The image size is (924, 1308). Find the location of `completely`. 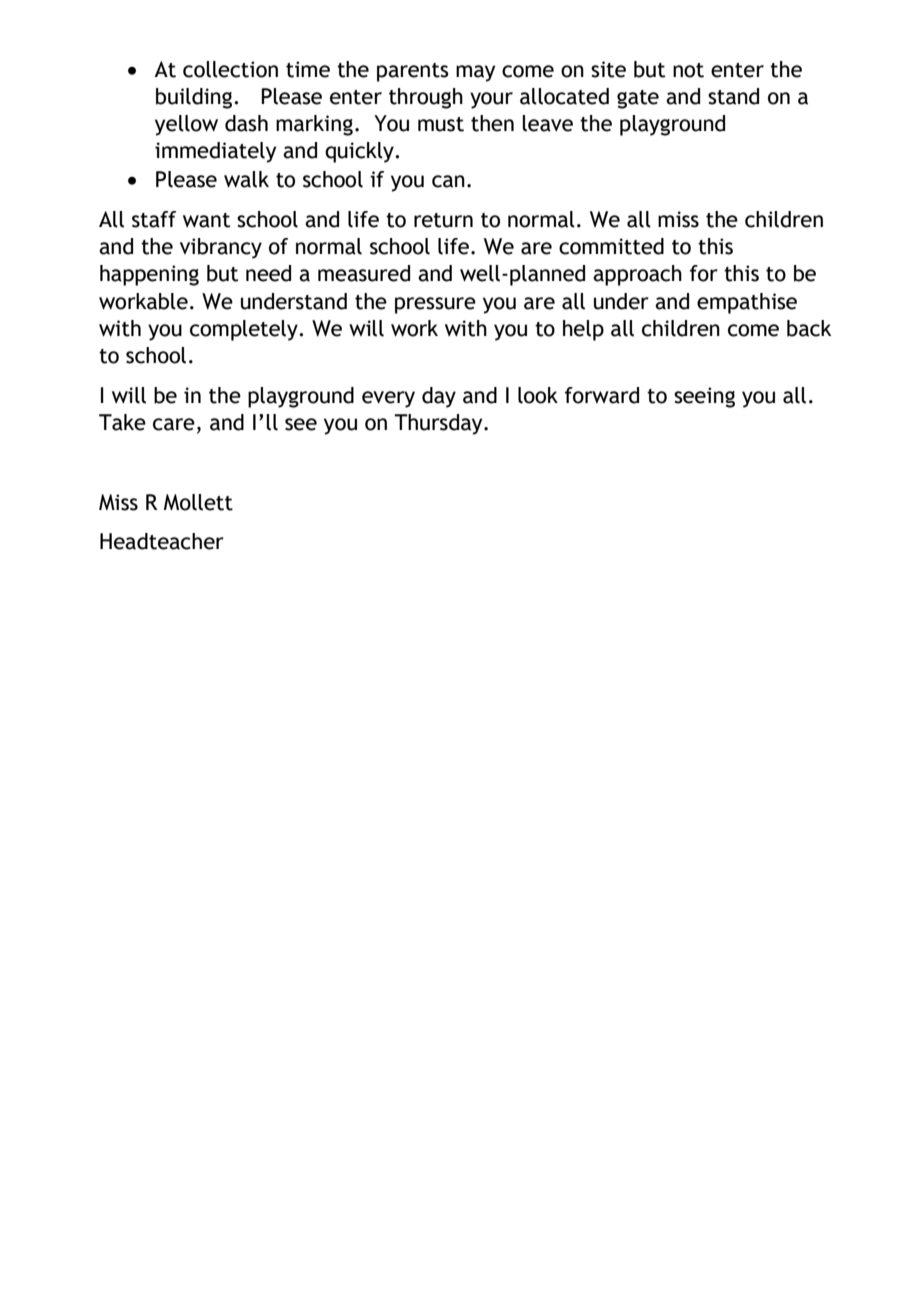

completely is located at coordinates (245, 330).
